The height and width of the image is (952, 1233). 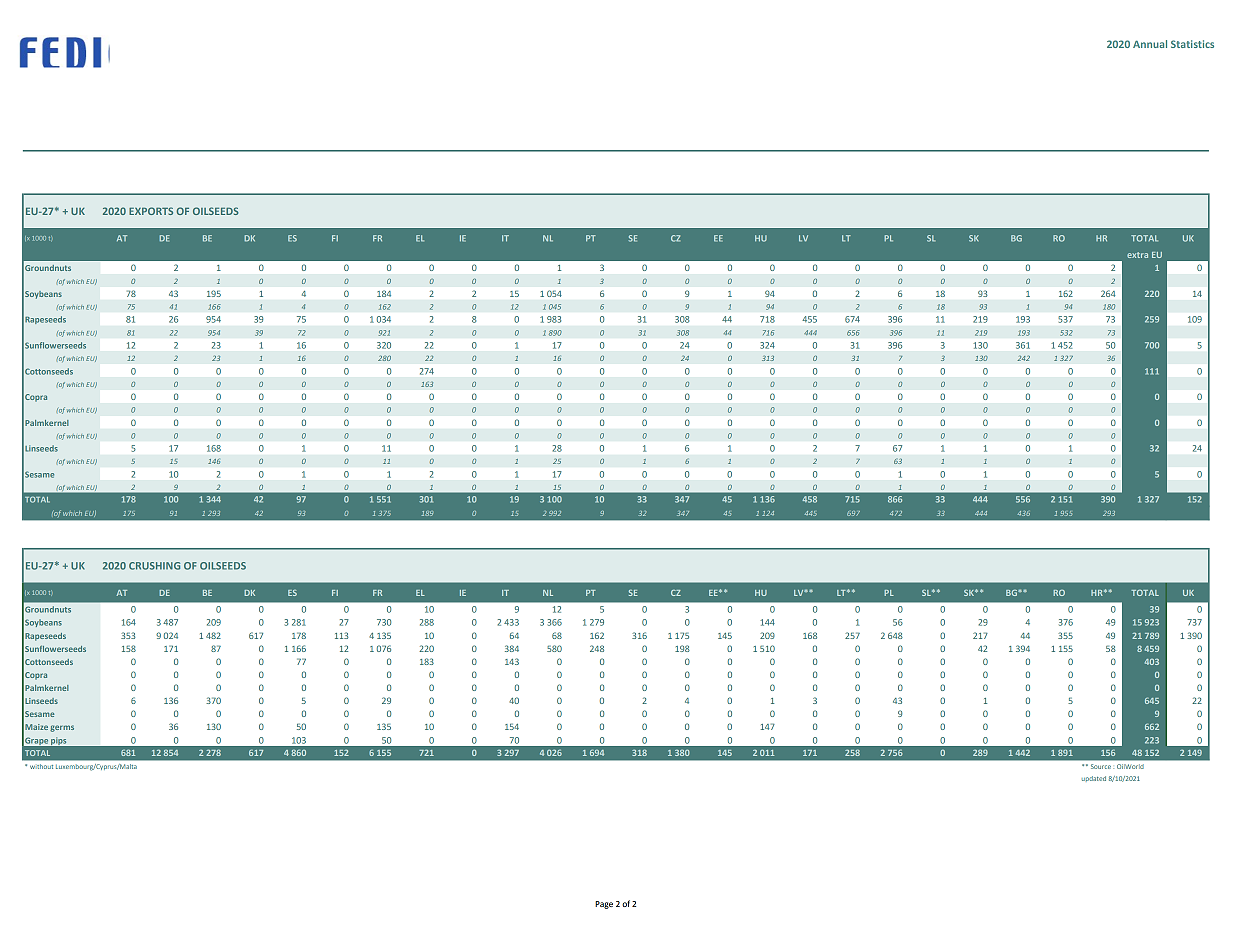 I want to click on updated, so click(x=1094, y=779).
